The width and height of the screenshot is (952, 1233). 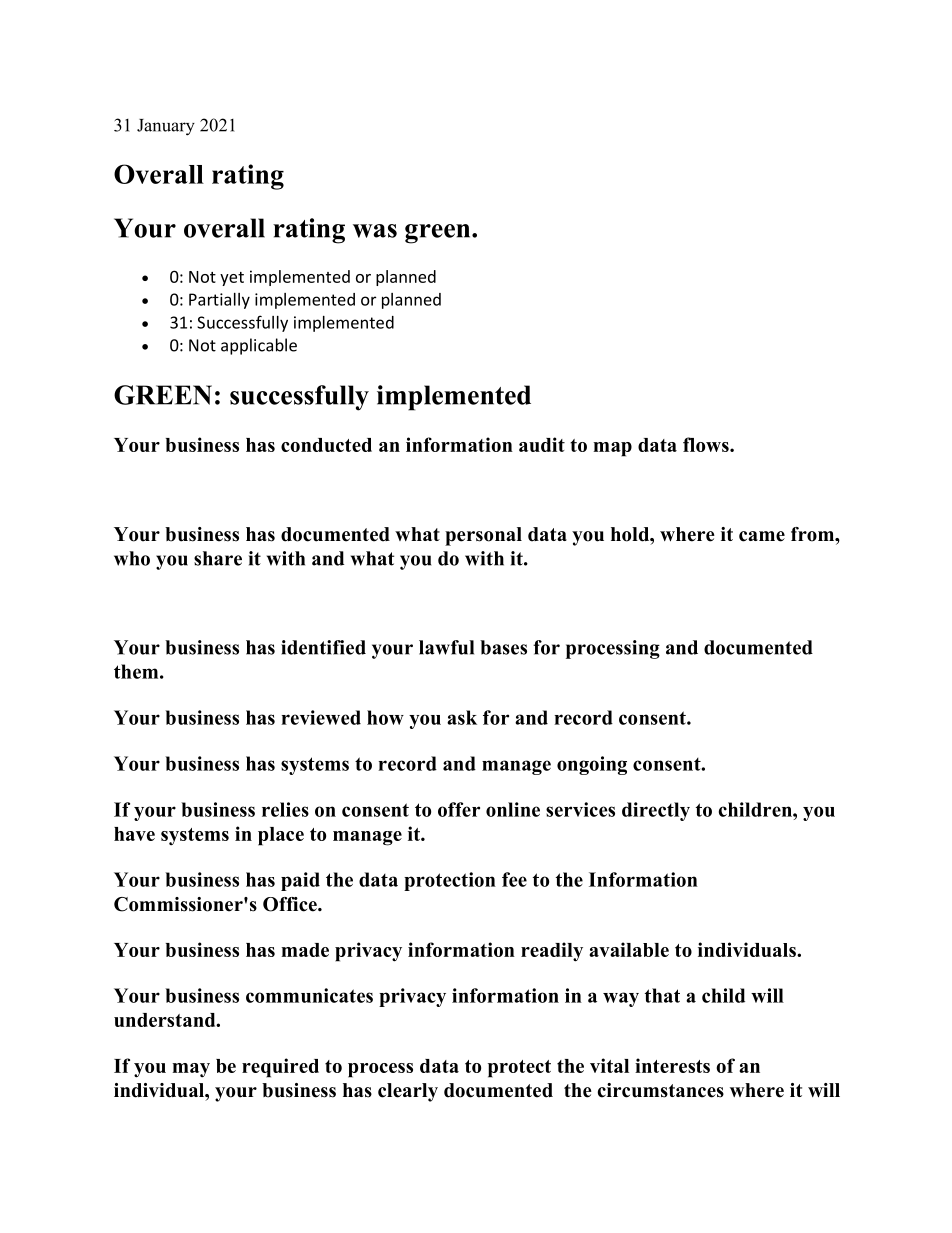 What do you see at coordinates (462, 717) in the screenshot?
I see `ask` at bounding box center [462, 717].
